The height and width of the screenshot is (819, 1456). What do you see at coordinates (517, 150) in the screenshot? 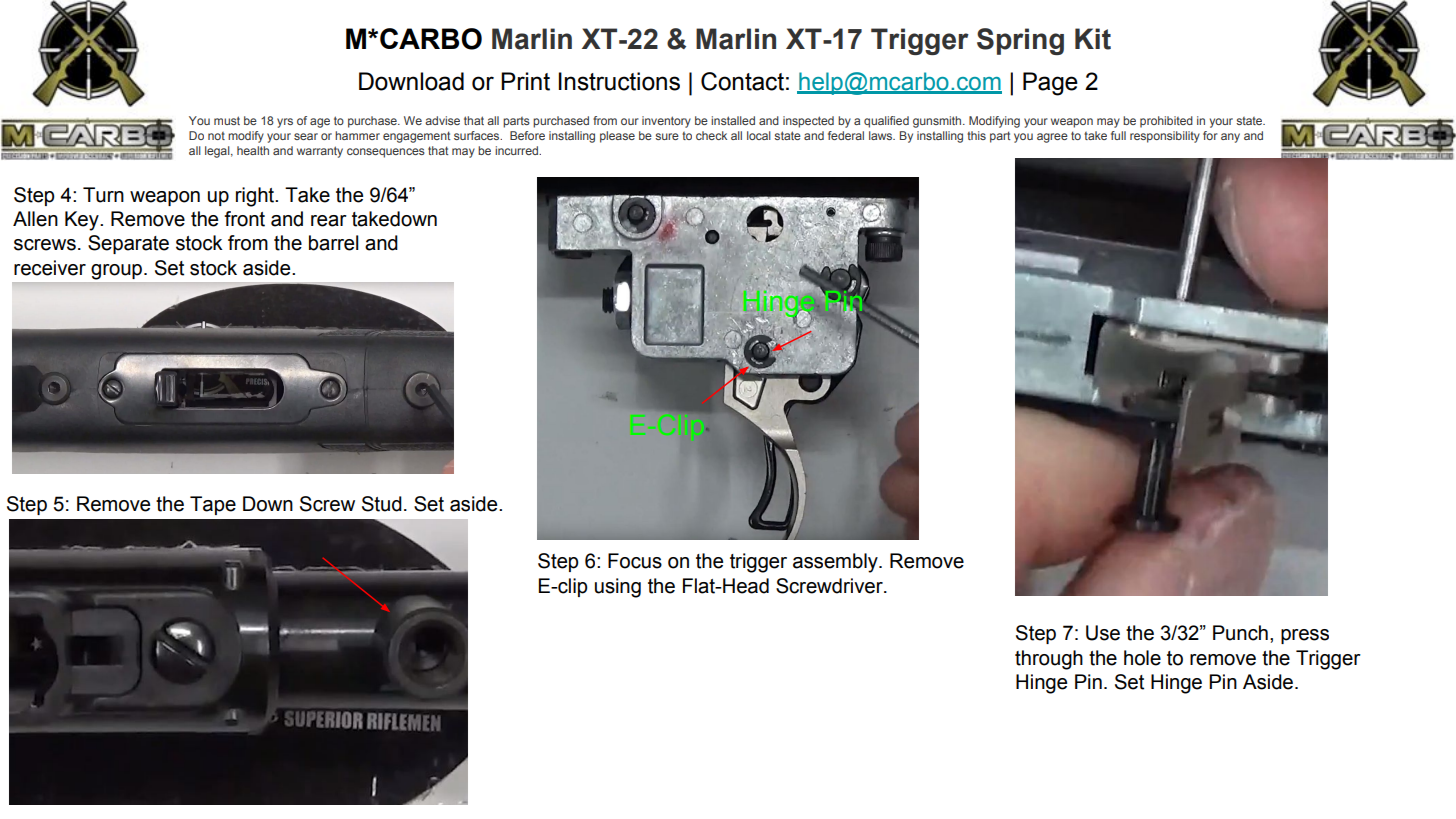
I see `incurred` at bounding box center [517, 150].
